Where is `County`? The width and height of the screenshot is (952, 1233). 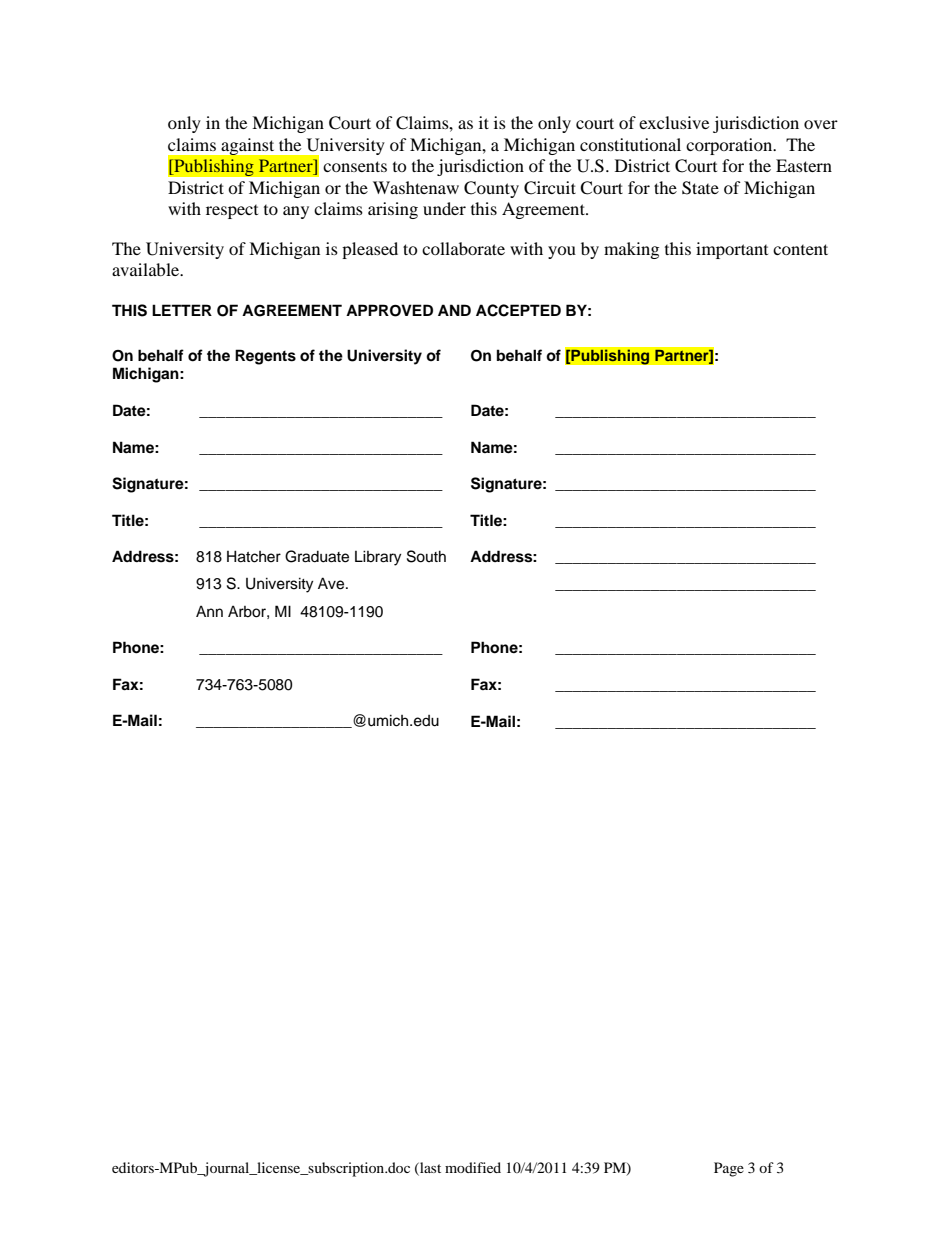 County is located at coordinates (491, 189).
